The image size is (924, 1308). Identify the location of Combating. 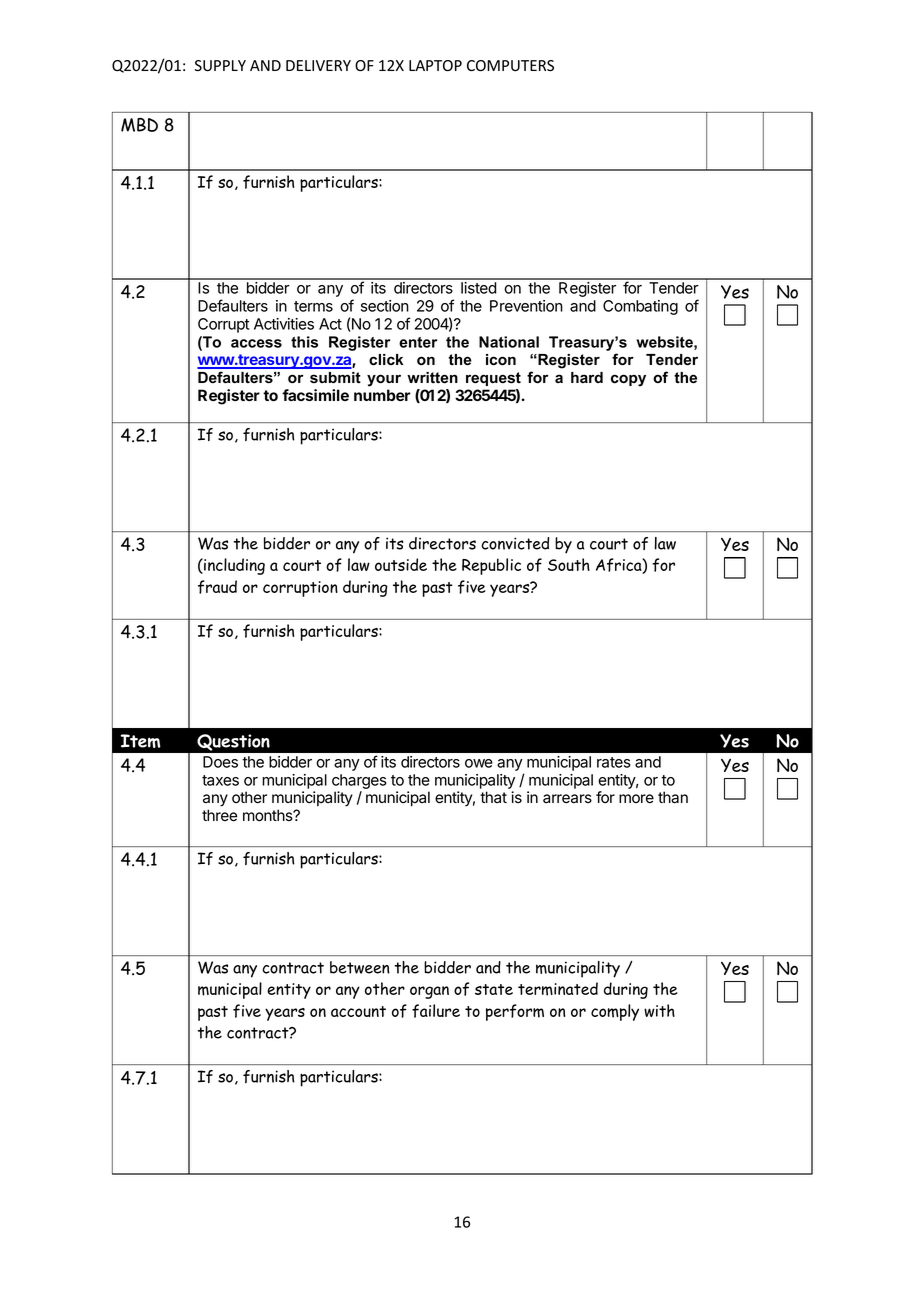
(640, 307).
